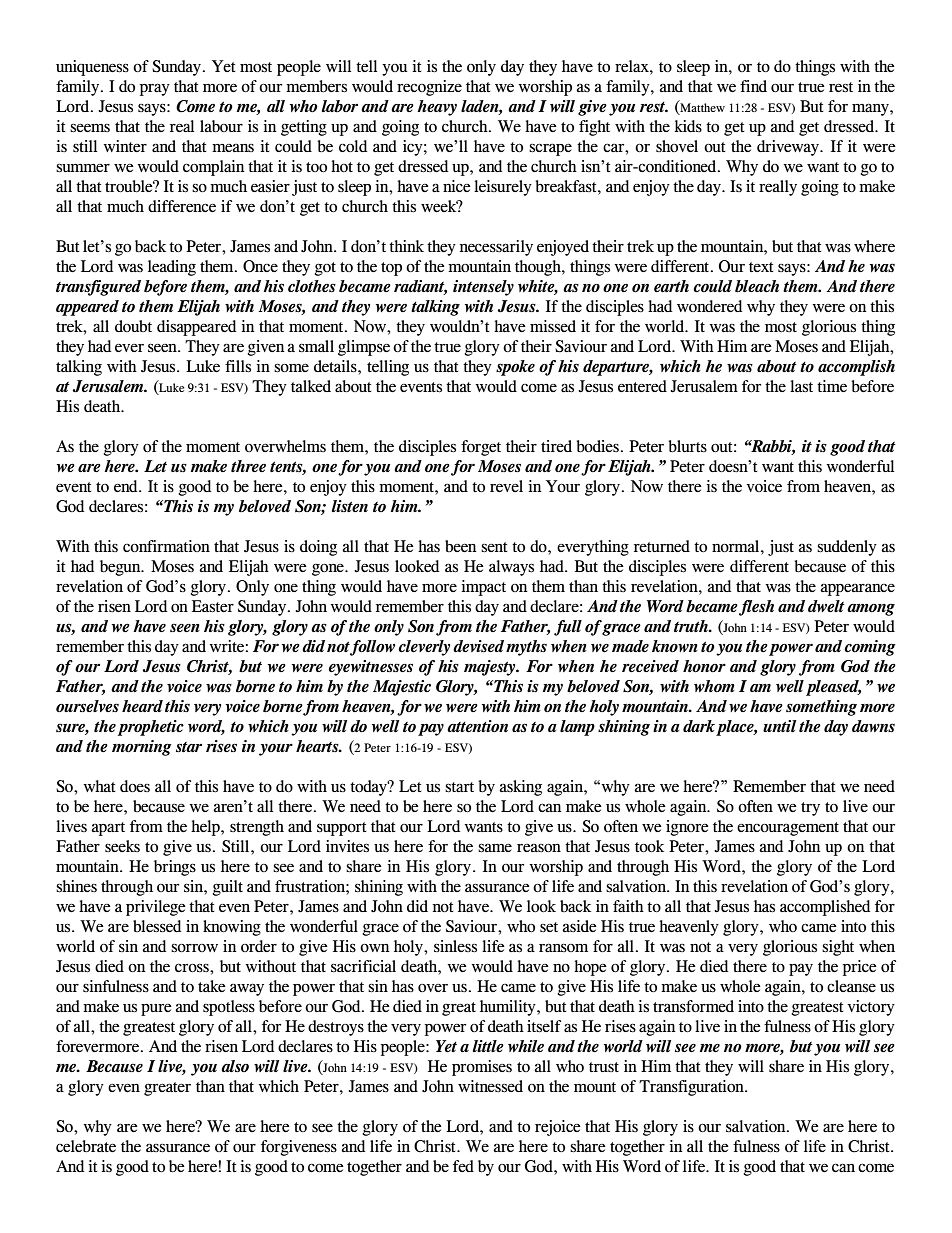 The image size is (952, 1233). What do you see at coordinates (463, 1166) in the screenshot?
I see `fed` at bounding box center [463, 1166].
